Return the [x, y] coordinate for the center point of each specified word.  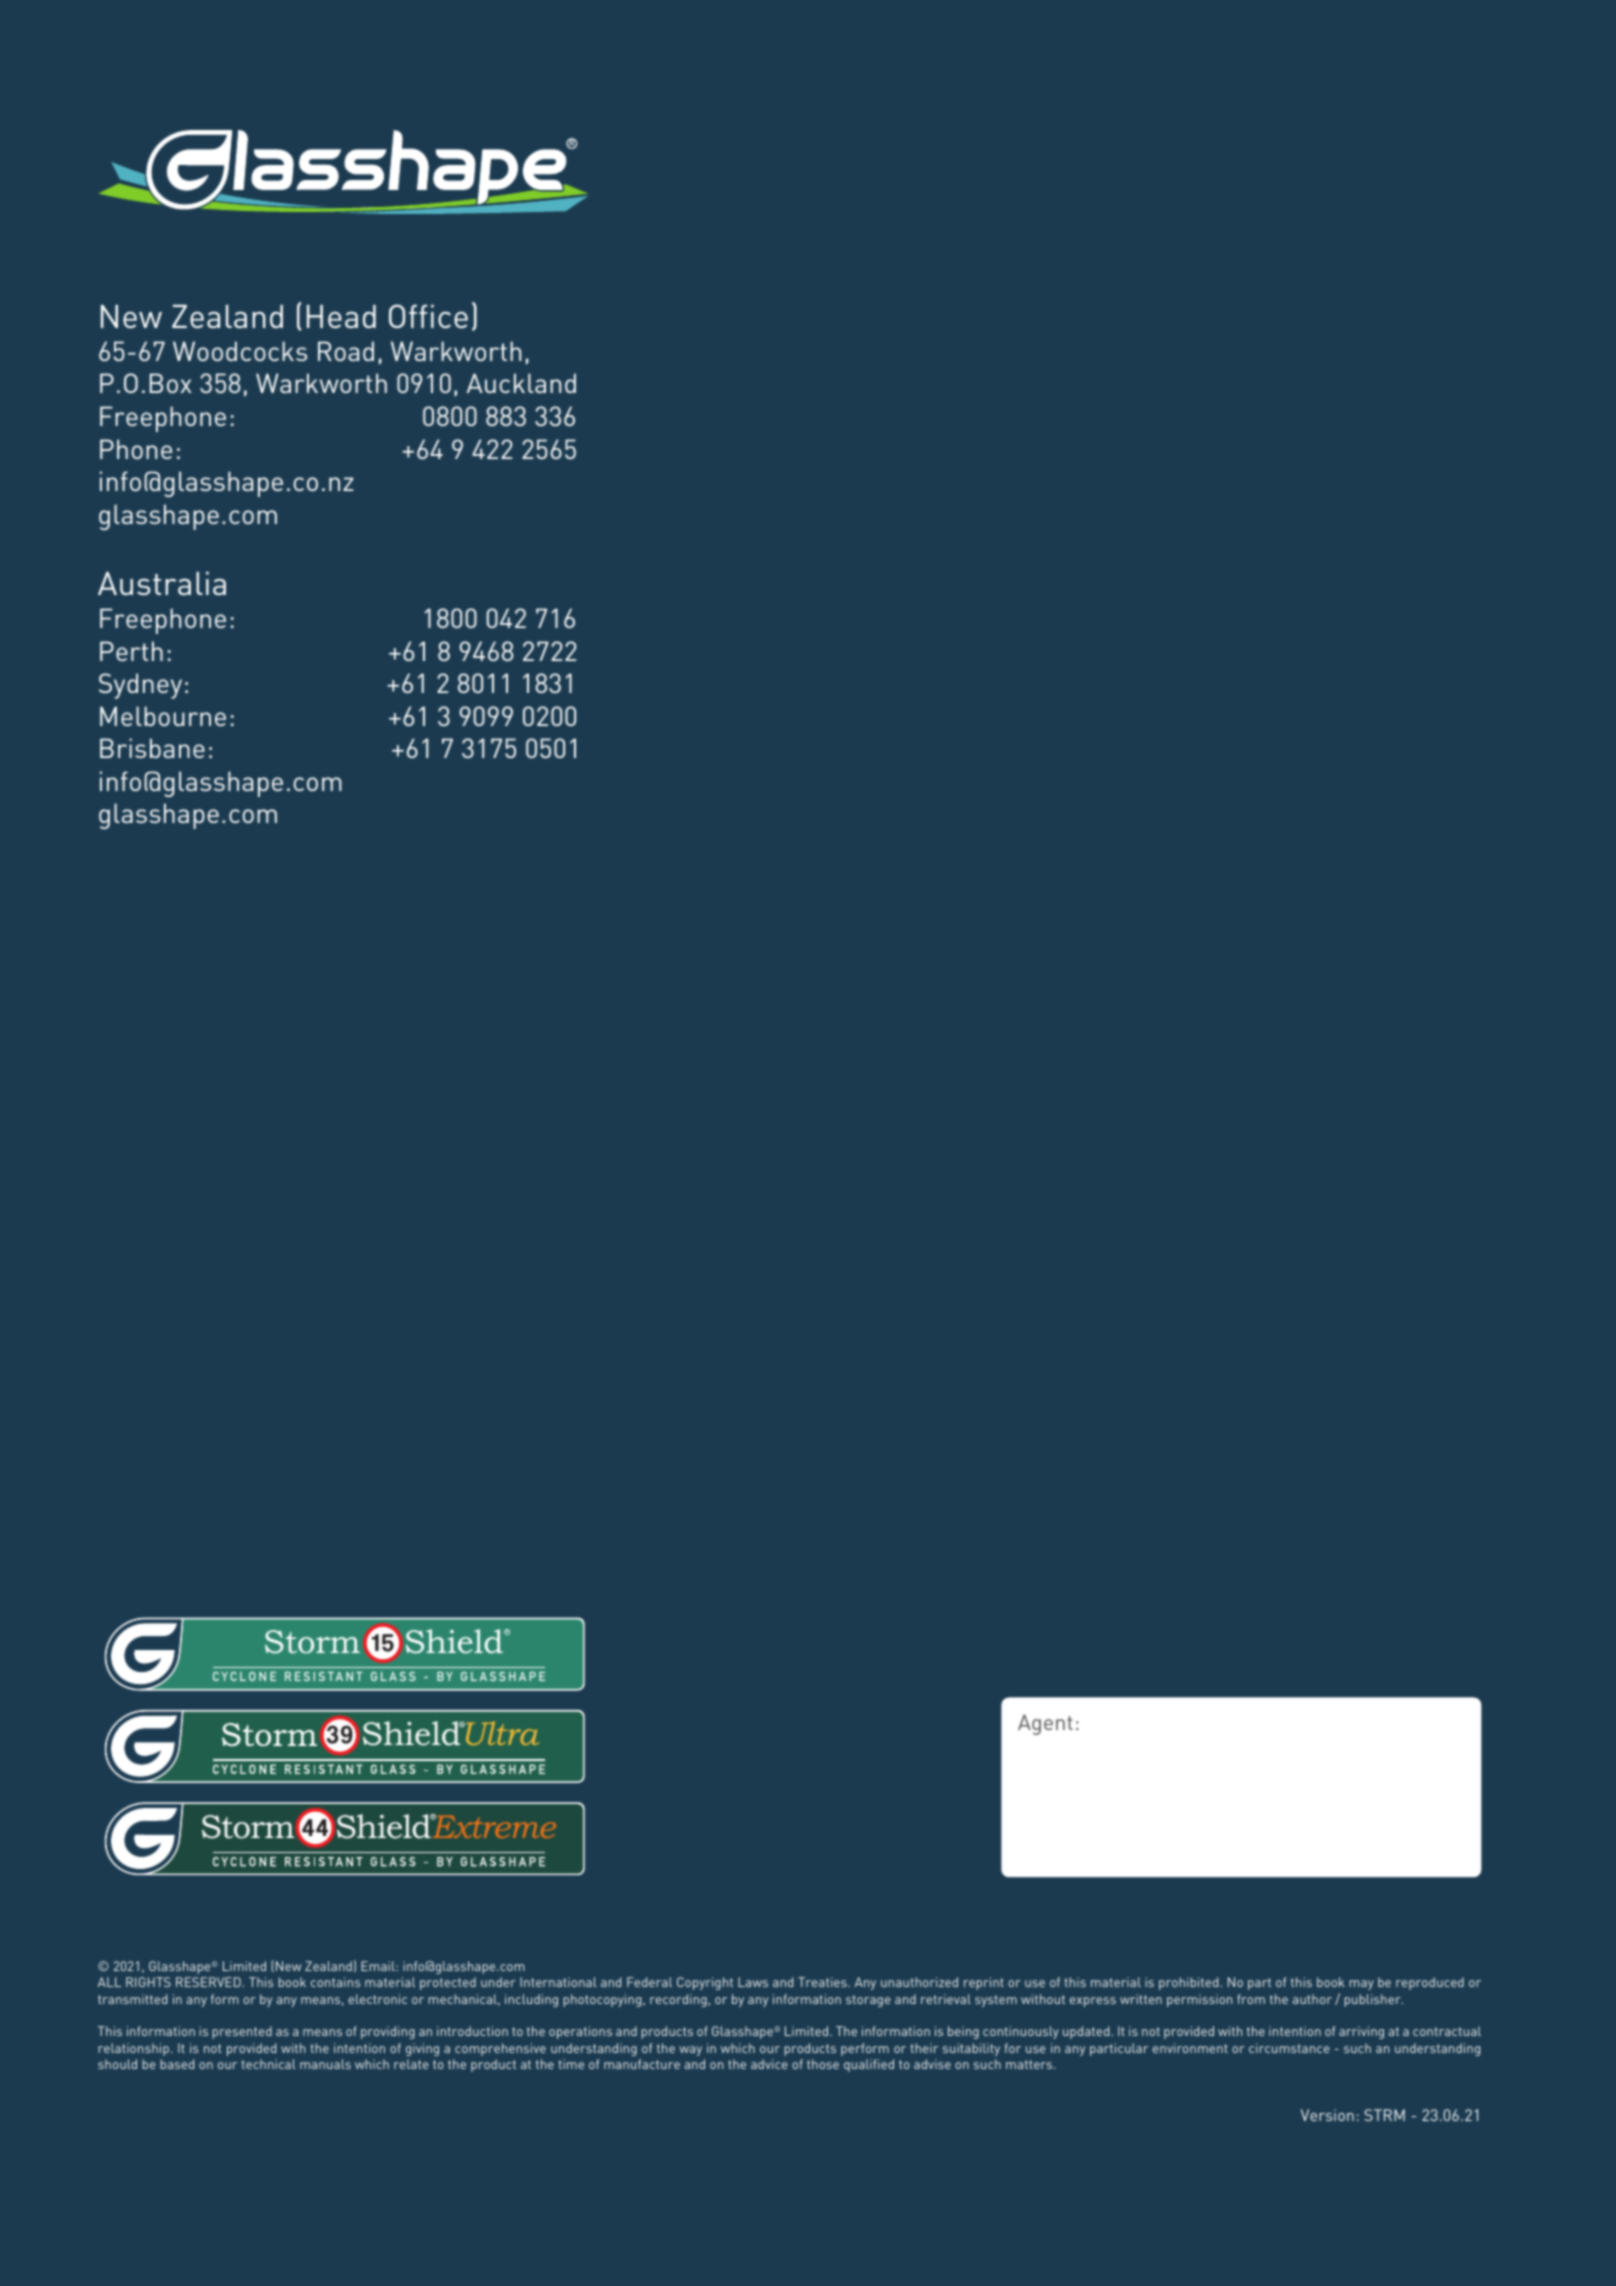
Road [346, 351]
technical [268, 2064]
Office [428, 316]
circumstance [1289, 2048]
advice [769, 2064]
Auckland [521, 383]
